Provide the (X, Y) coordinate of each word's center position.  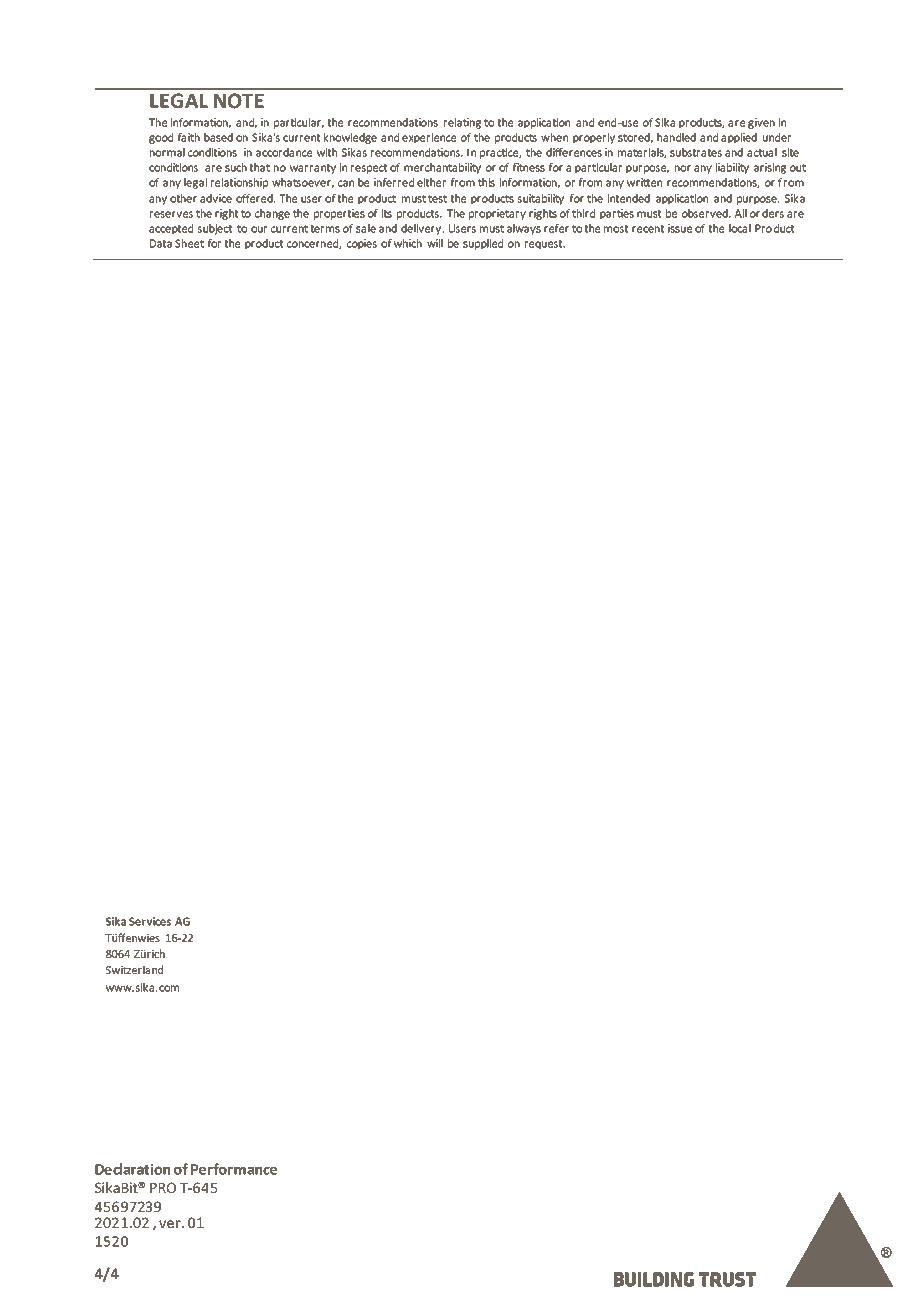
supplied (483, 244)
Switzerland (134, 969)
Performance (234, 1169)
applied (739, 138)
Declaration (132, 1169)
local (740, 228)
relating (462, 123)
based (218, 137)
